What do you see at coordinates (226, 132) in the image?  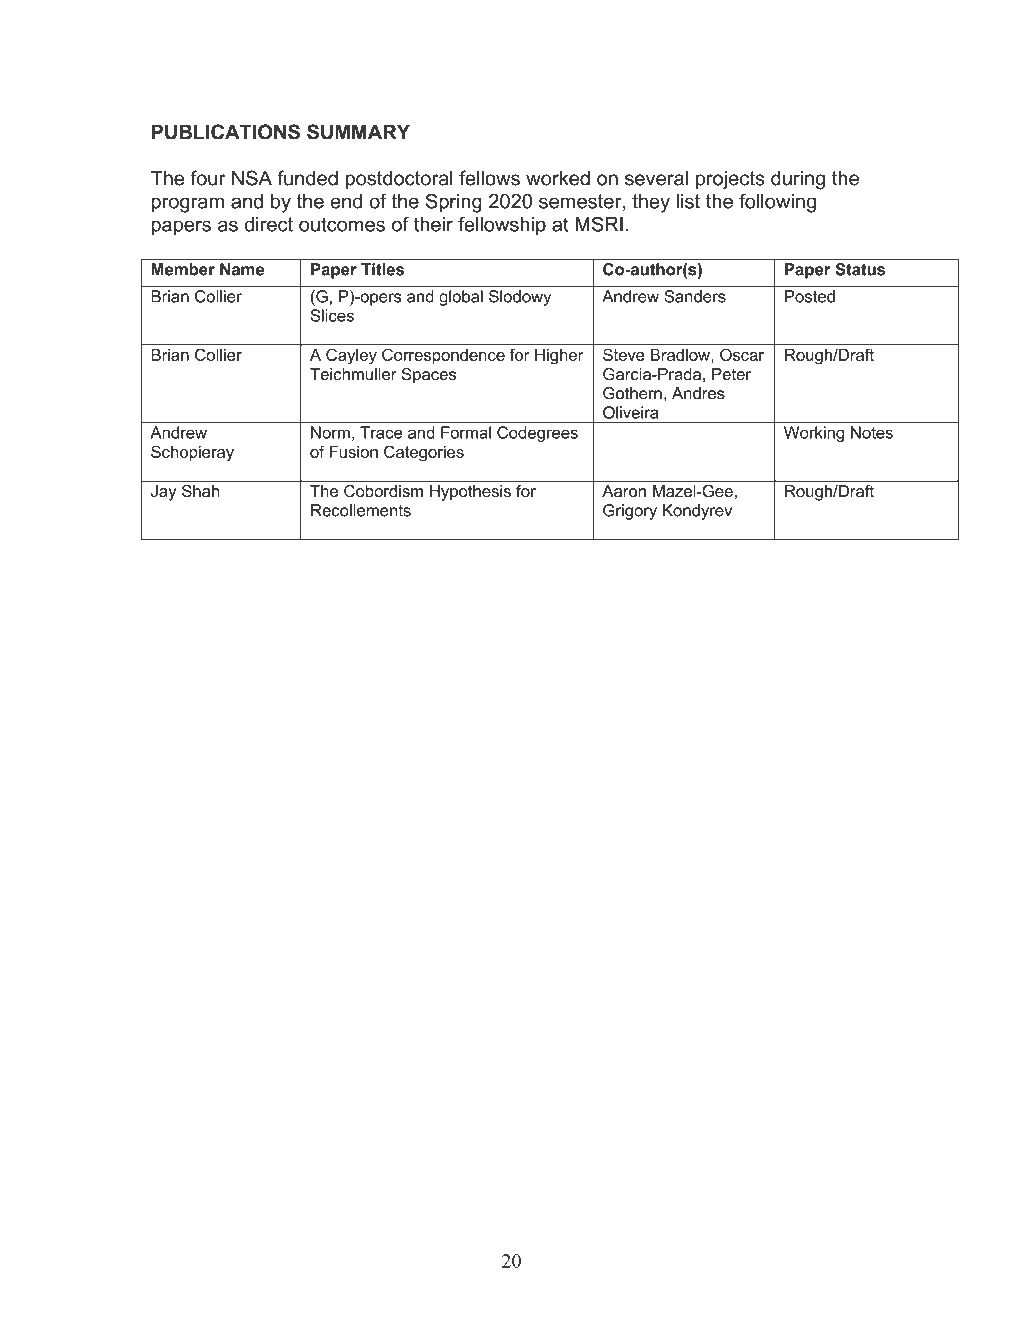 I see `PUBLICATIONS` at bounding box center [226, 132].
